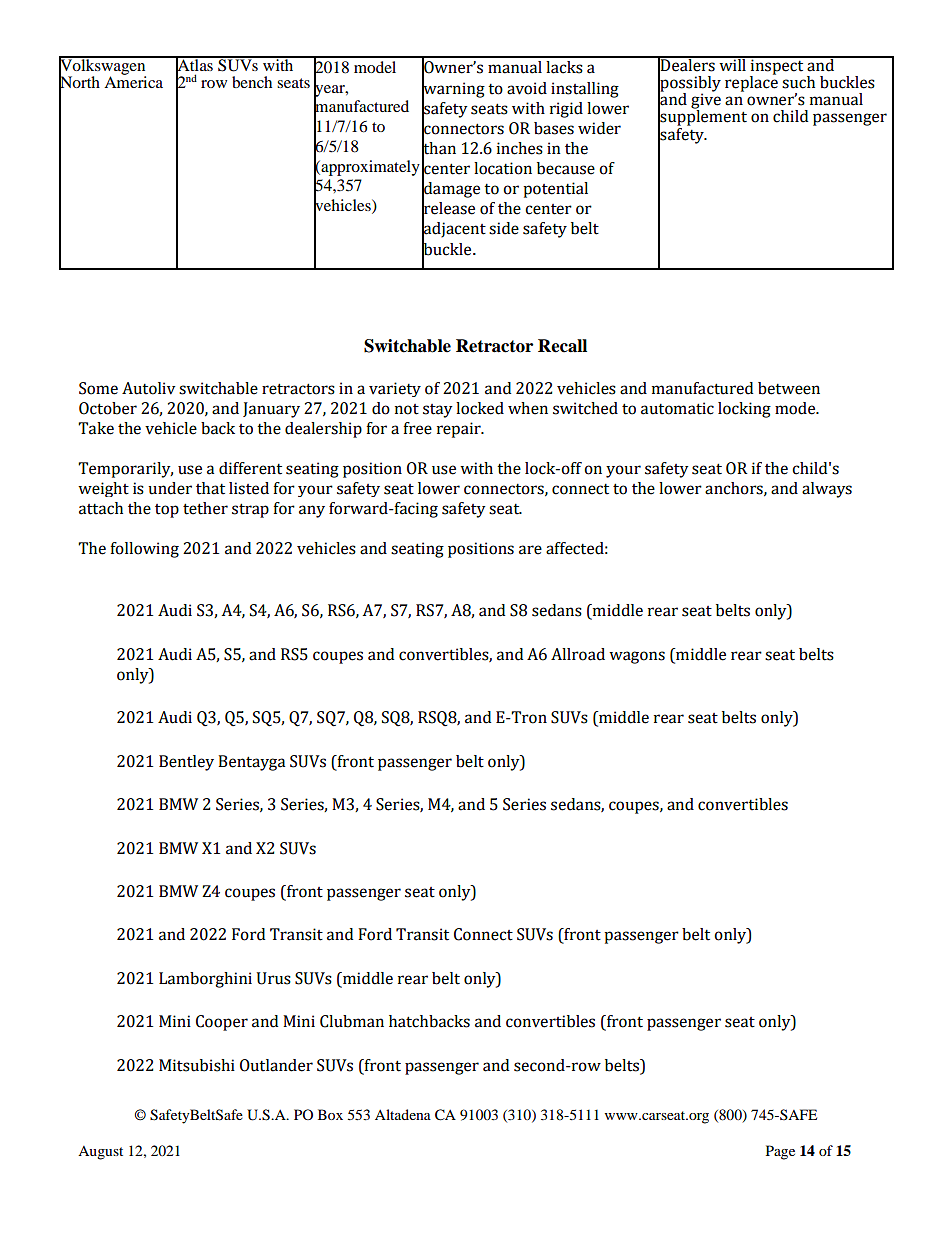  Describe the element at coordinates (330, 1114) in the screenshot. I see `Box` at that location.
